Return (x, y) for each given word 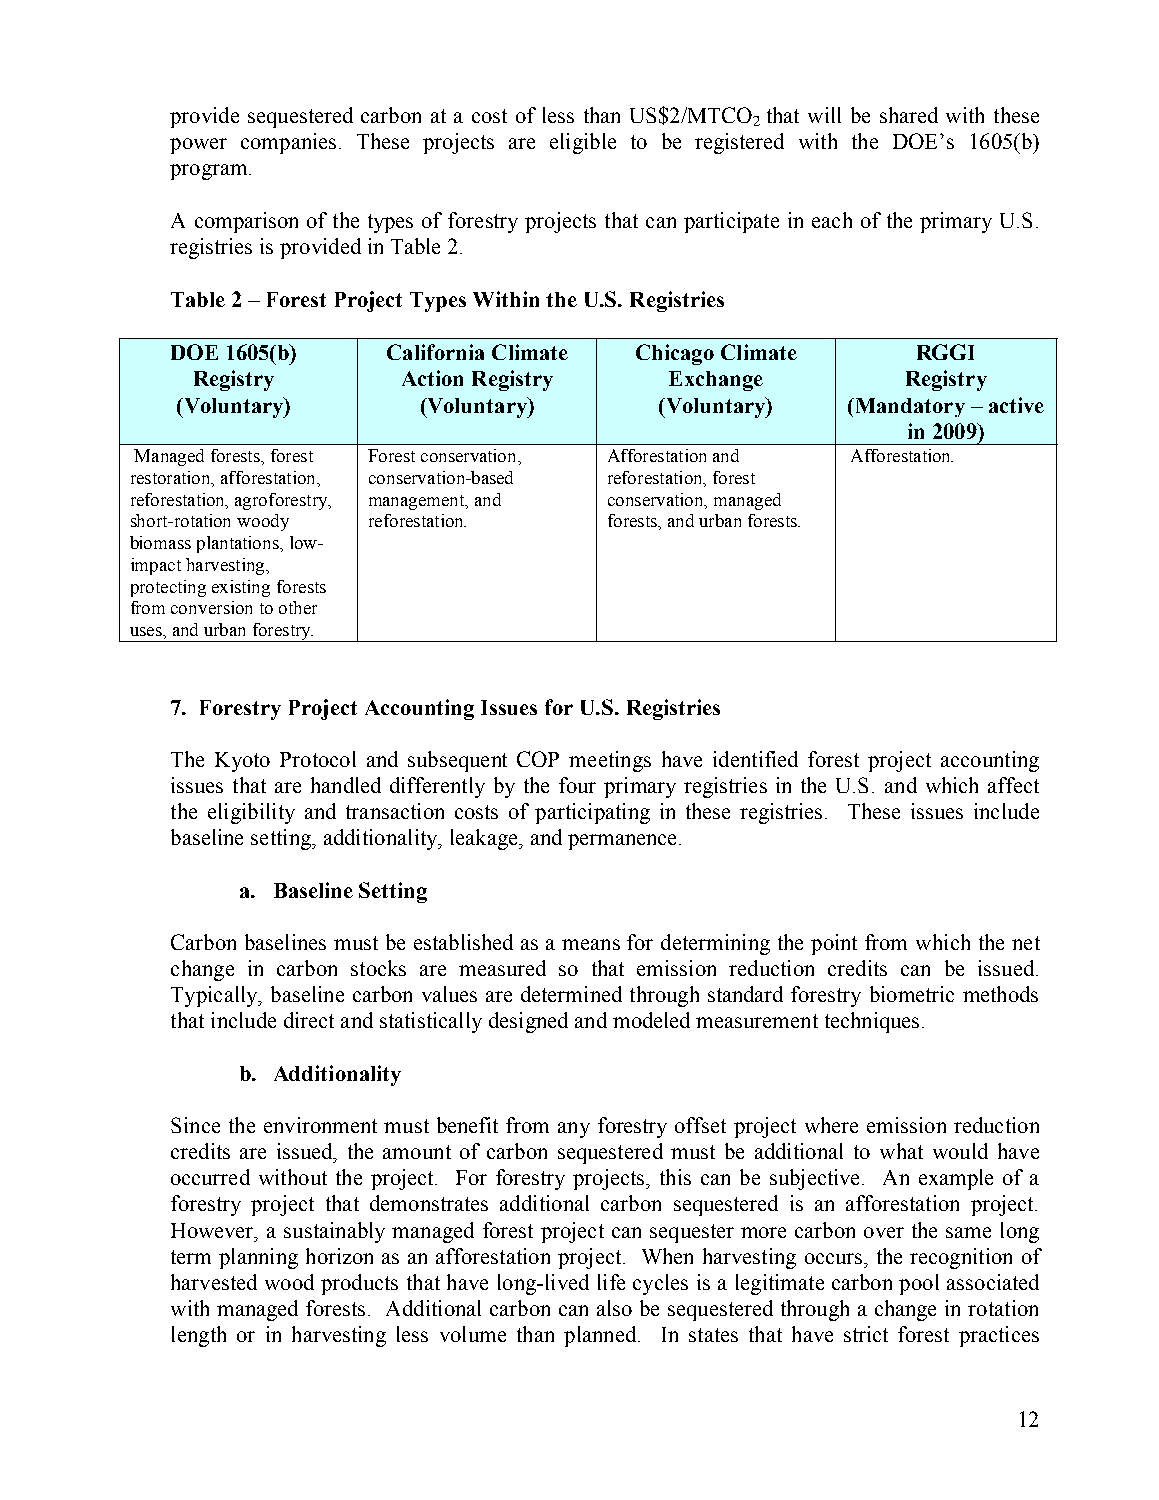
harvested (214, 1282)
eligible (583, 143)
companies (288, 143)
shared (909, 115)
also (614, 1308)
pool (919, 1284)
